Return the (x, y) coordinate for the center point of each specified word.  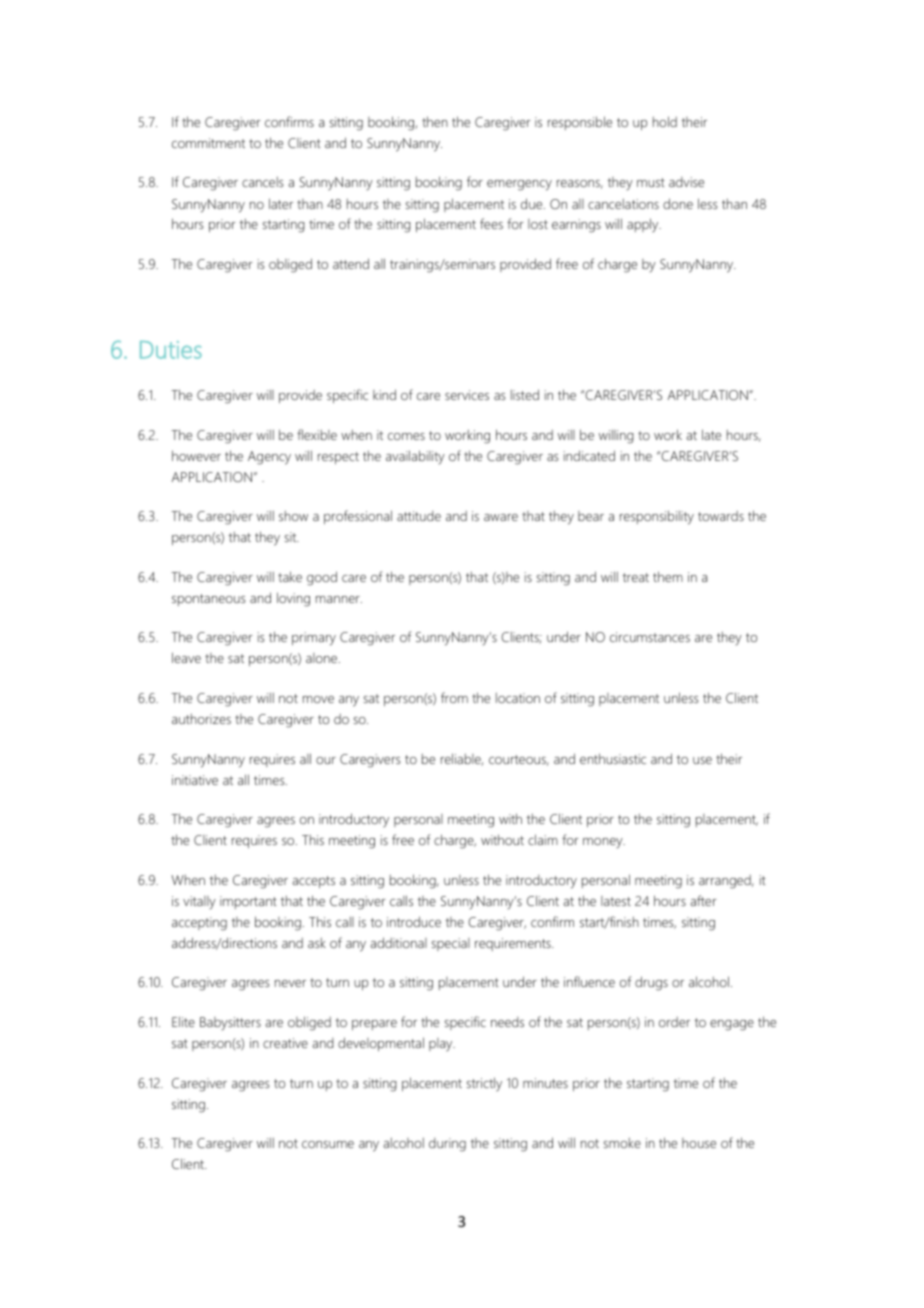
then (435, 121)
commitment (208, 143)
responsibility (657, 517)
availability (415, 457)
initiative (195, 780)
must (651, 182)
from (454, 697)
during (447, 1145)
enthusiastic (613, 758)
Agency (269, 458)
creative (285, 1043)
